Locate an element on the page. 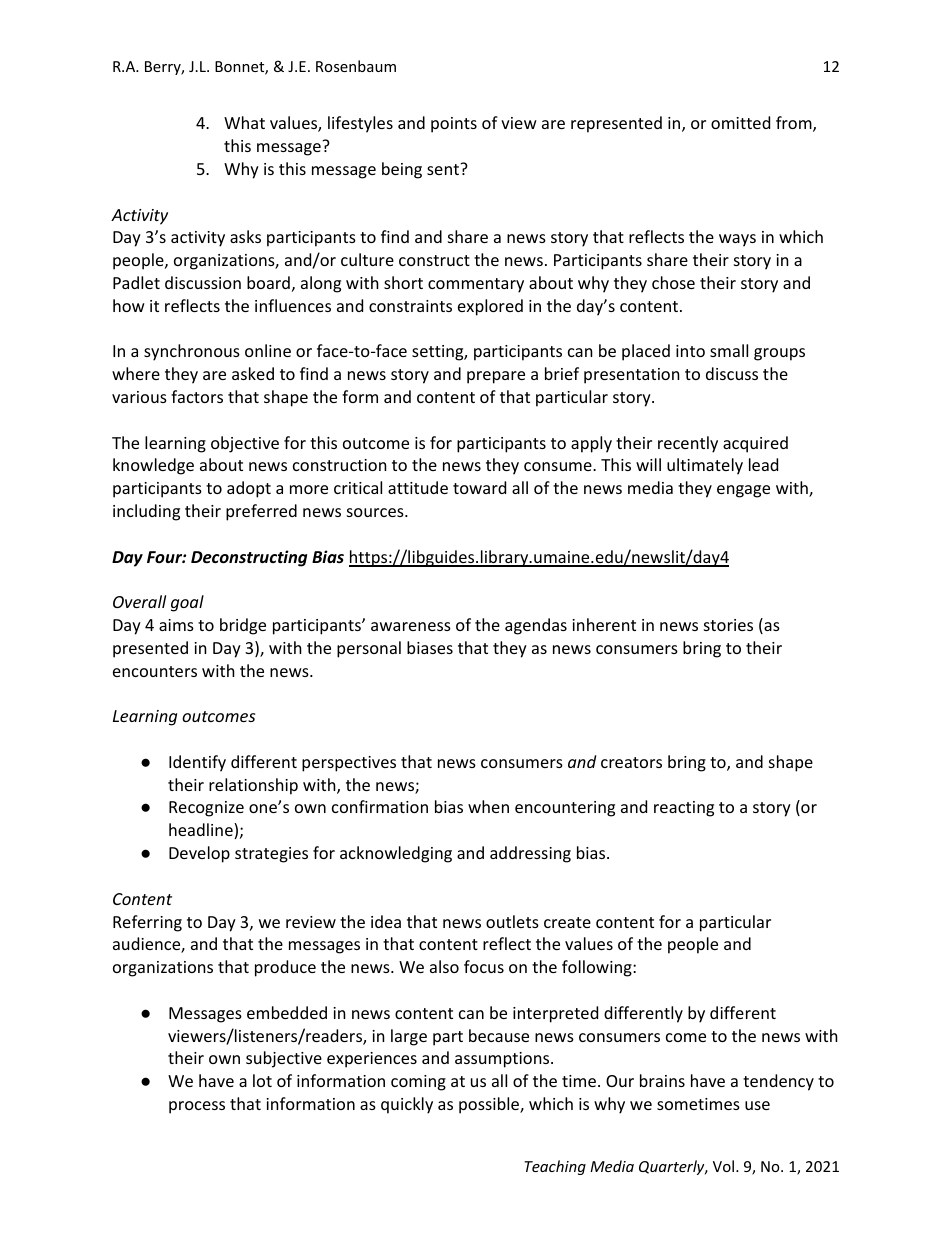  objective is located at coordinates (245, 444).
